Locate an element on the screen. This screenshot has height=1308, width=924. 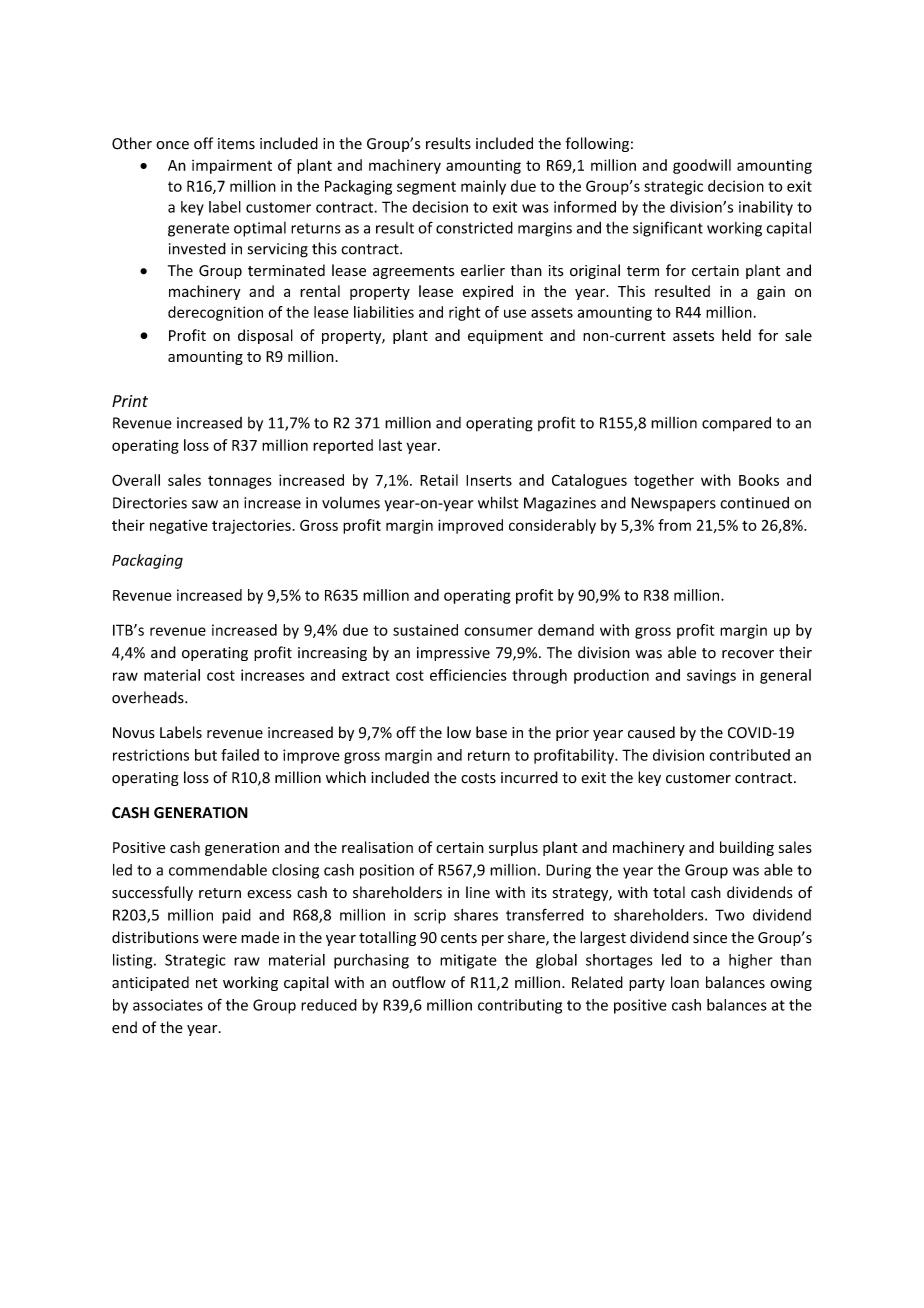
sustained is located at coordinates (425, 630).
